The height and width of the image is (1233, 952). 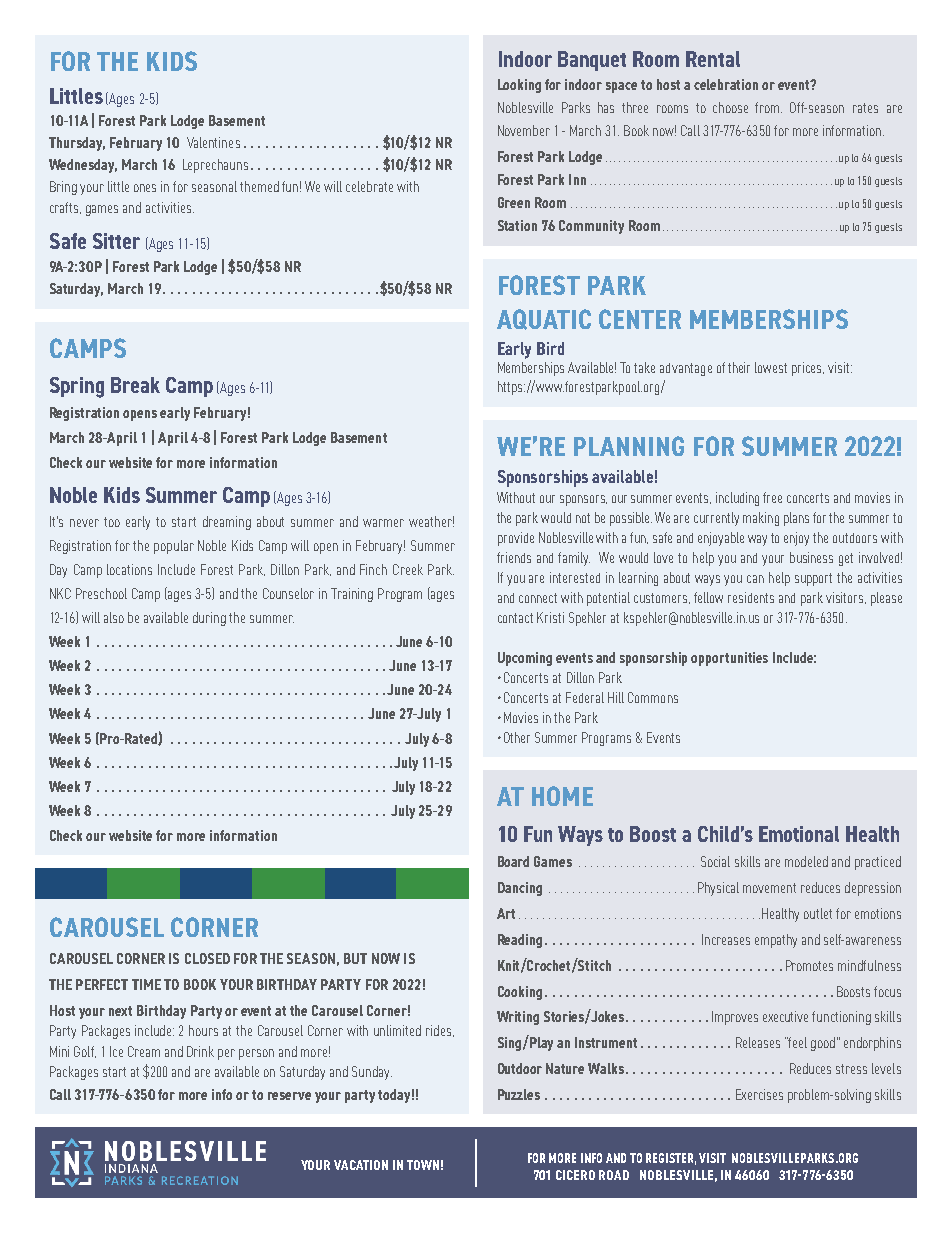 I want to click on from, so click(x=768, y=107).
